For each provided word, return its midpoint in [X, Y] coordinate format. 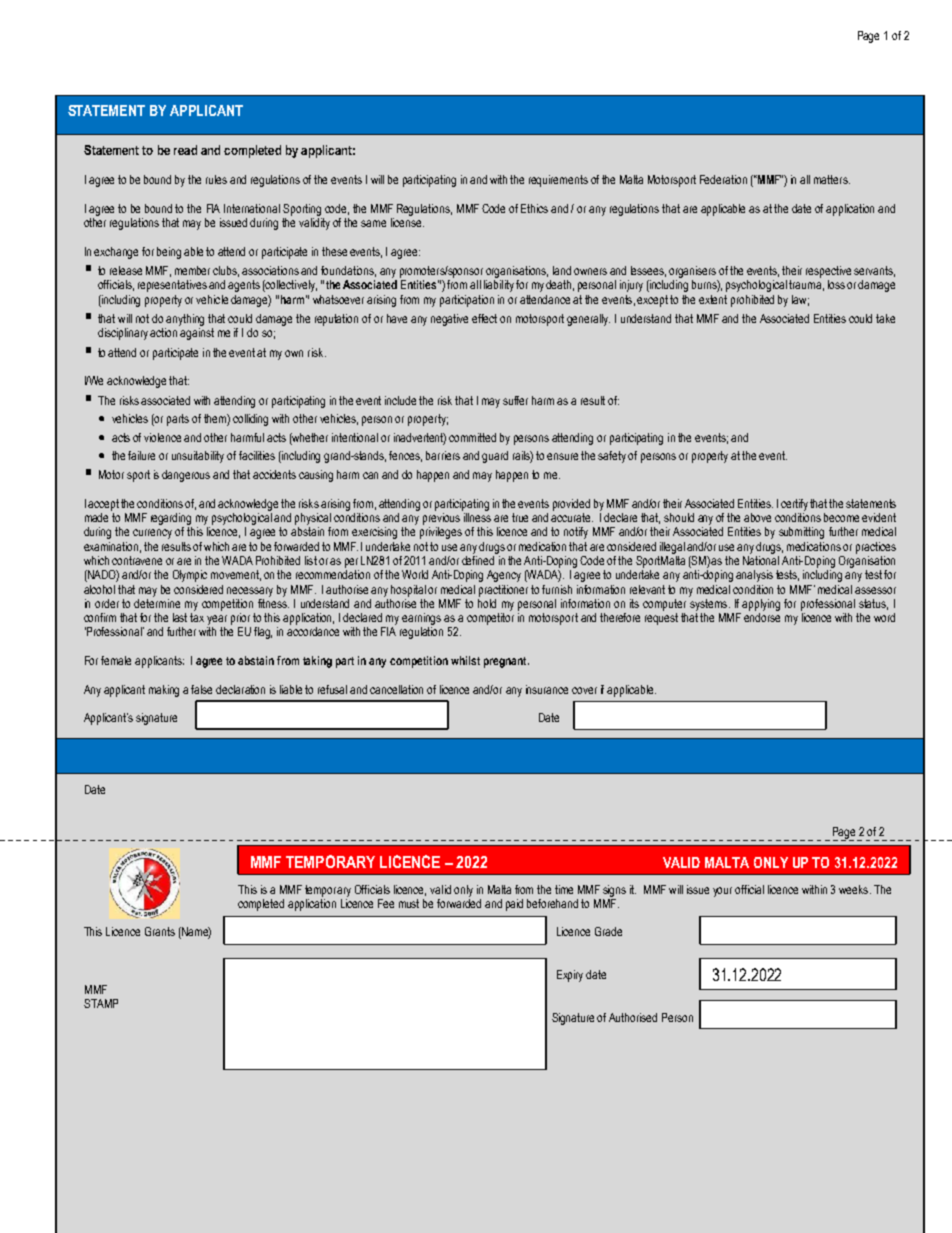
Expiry [570, 976]
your [722, 892]
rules [216, 179]
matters [832, 179]
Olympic [190, 576]
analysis [754, 576]
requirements [558, 181]
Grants [160, 931]
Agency [504, 576]
